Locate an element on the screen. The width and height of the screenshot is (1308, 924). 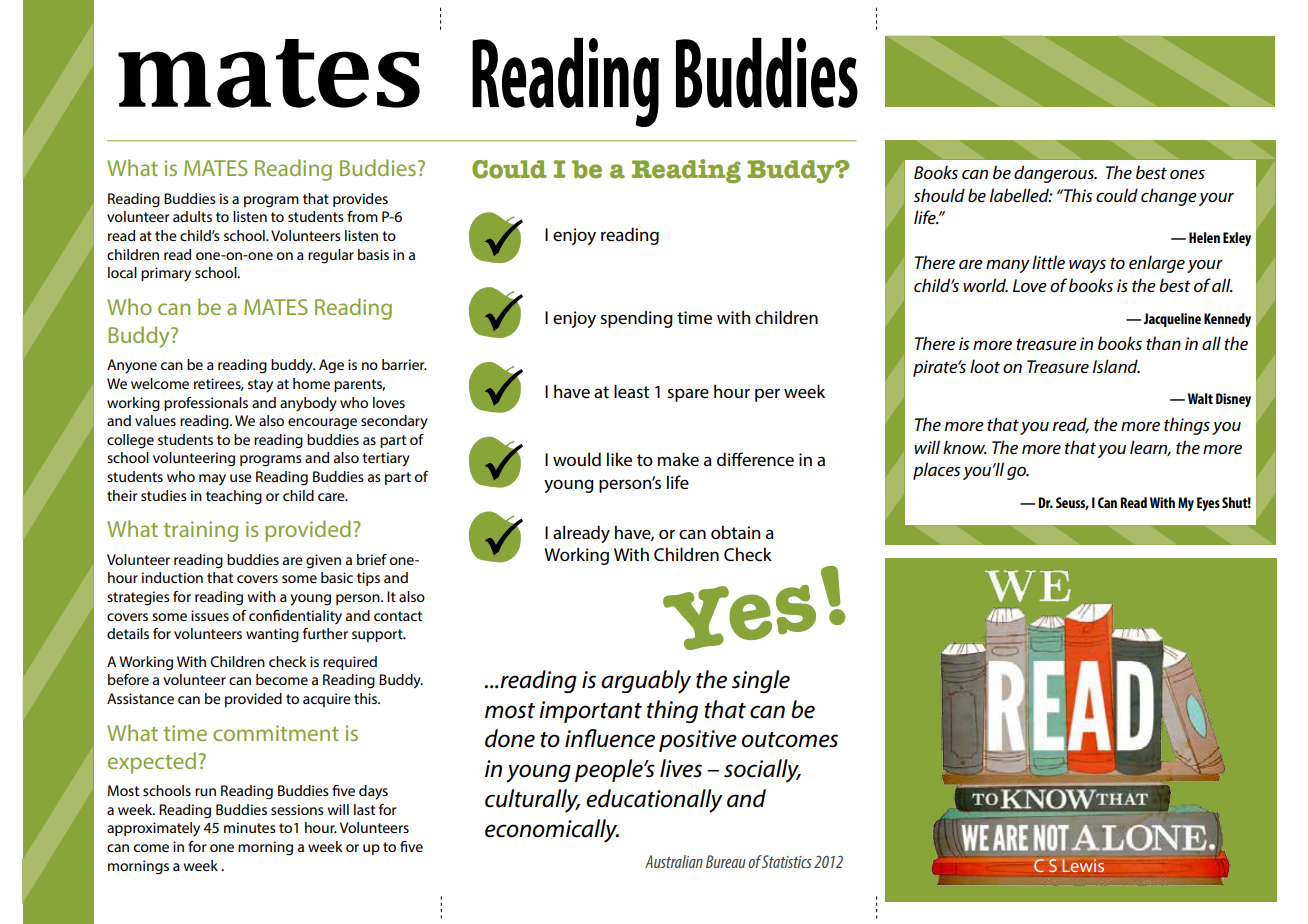
professionals is located at coordinates (206, 404).
